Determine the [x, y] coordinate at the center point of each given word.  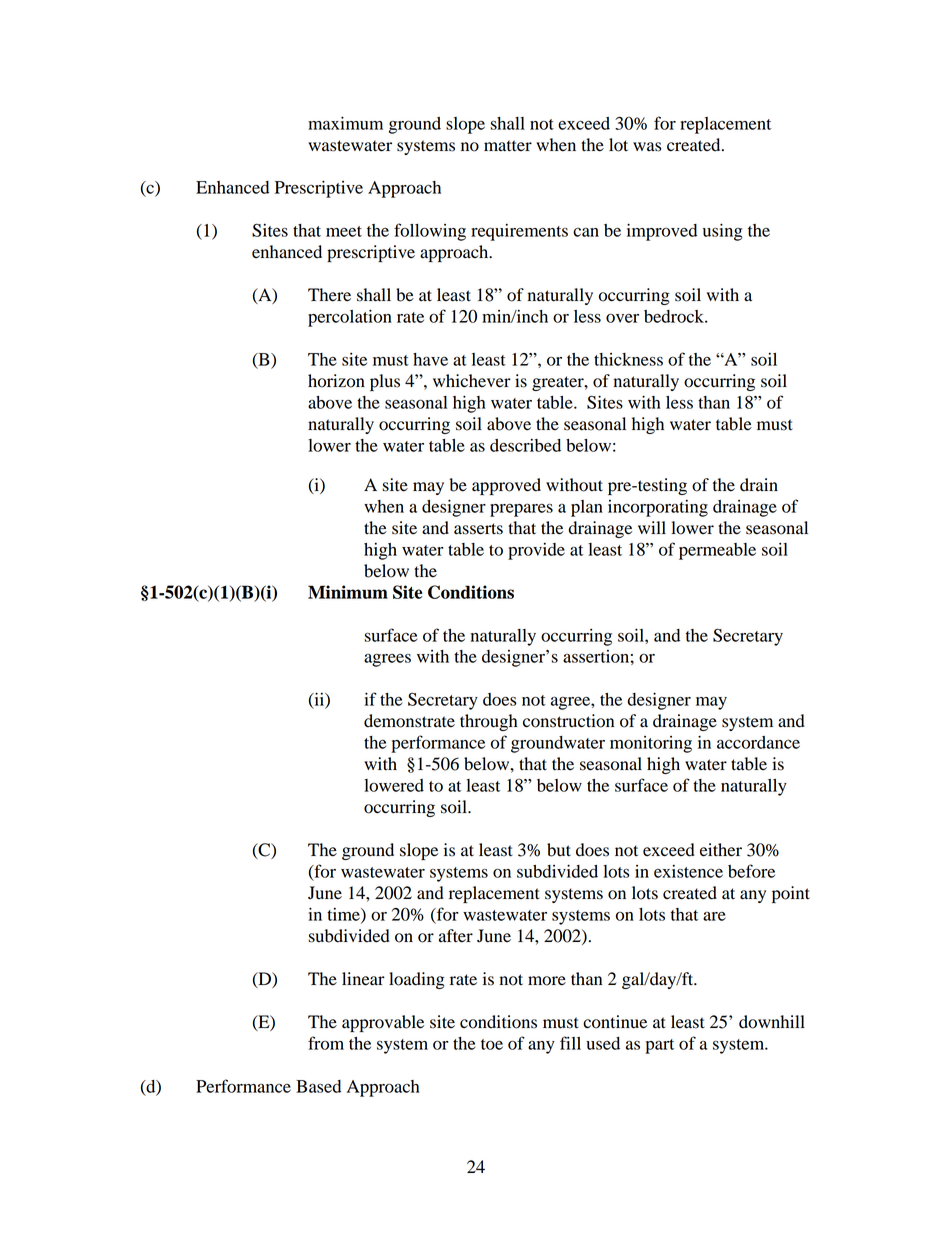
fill [570, 1043]
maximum [345, 123]
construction [568, 721]
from [326, 1043]
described [525, 445]
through [489, 722]
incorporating [658, 508]
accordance [758, 742]
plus [385, 382]
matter [508, 146]
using [723, 232]
